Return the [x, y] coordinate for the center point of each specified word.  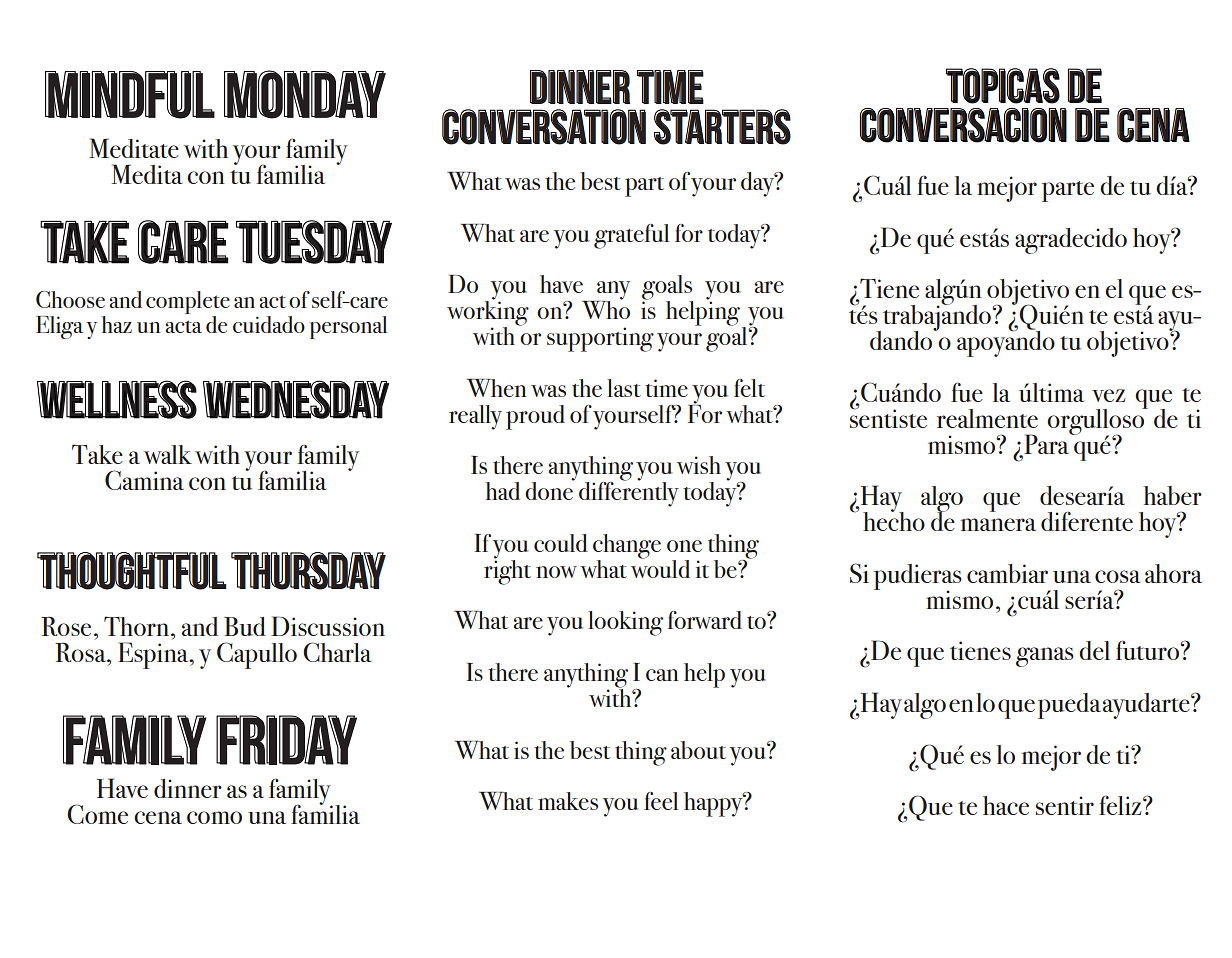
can [662, 675]
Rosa [82, 652]
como [214, 817]
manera [998, 524]
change [627, 547]
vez [1109, 395]
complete [188, 302]
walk [168, 454]
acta [184, 326]
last [624, 388]
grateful [631, 236]
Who [606, 308]
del [1094, 650]
